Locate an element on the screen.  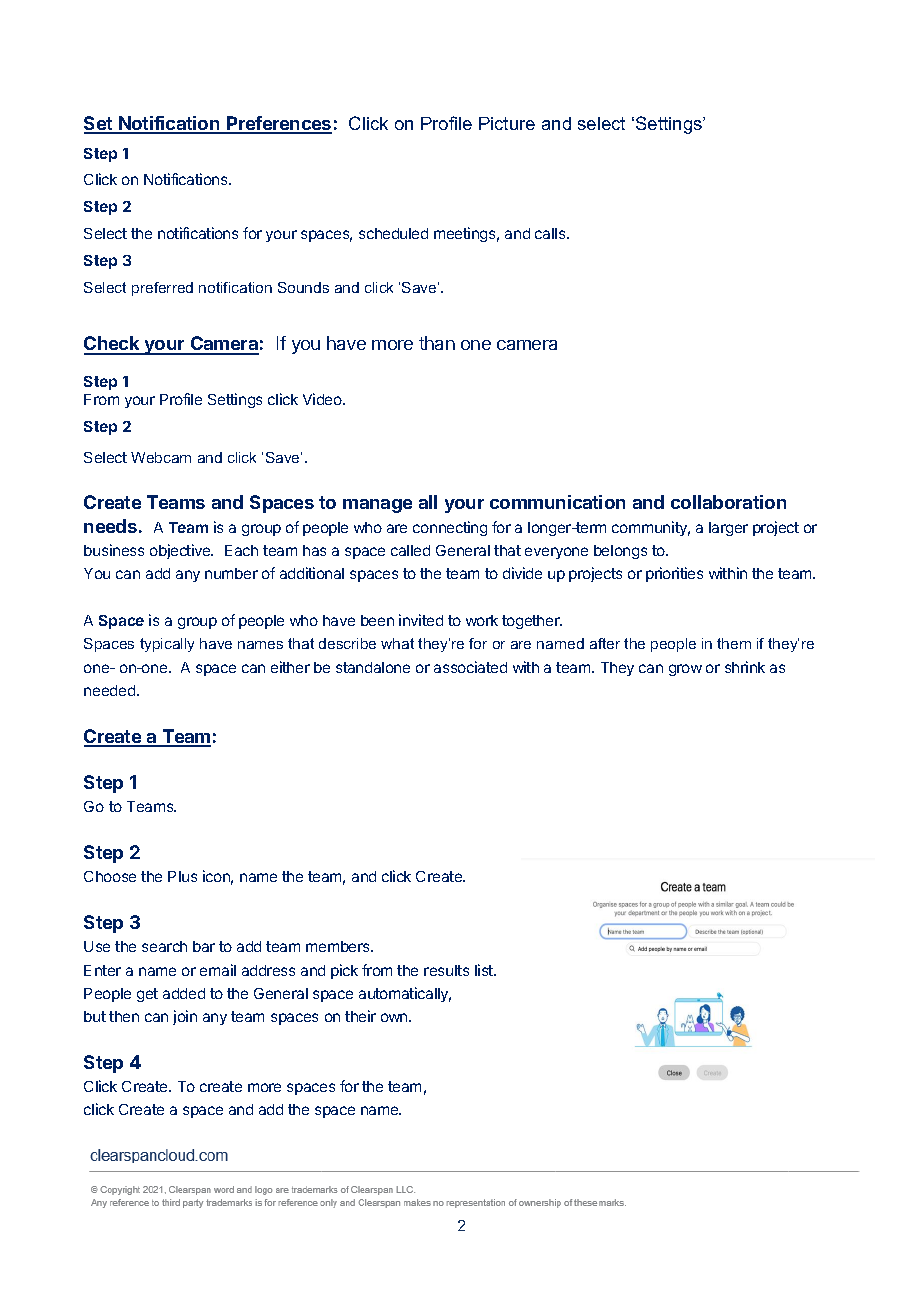
standalone is located at coordinates (373, 667).
